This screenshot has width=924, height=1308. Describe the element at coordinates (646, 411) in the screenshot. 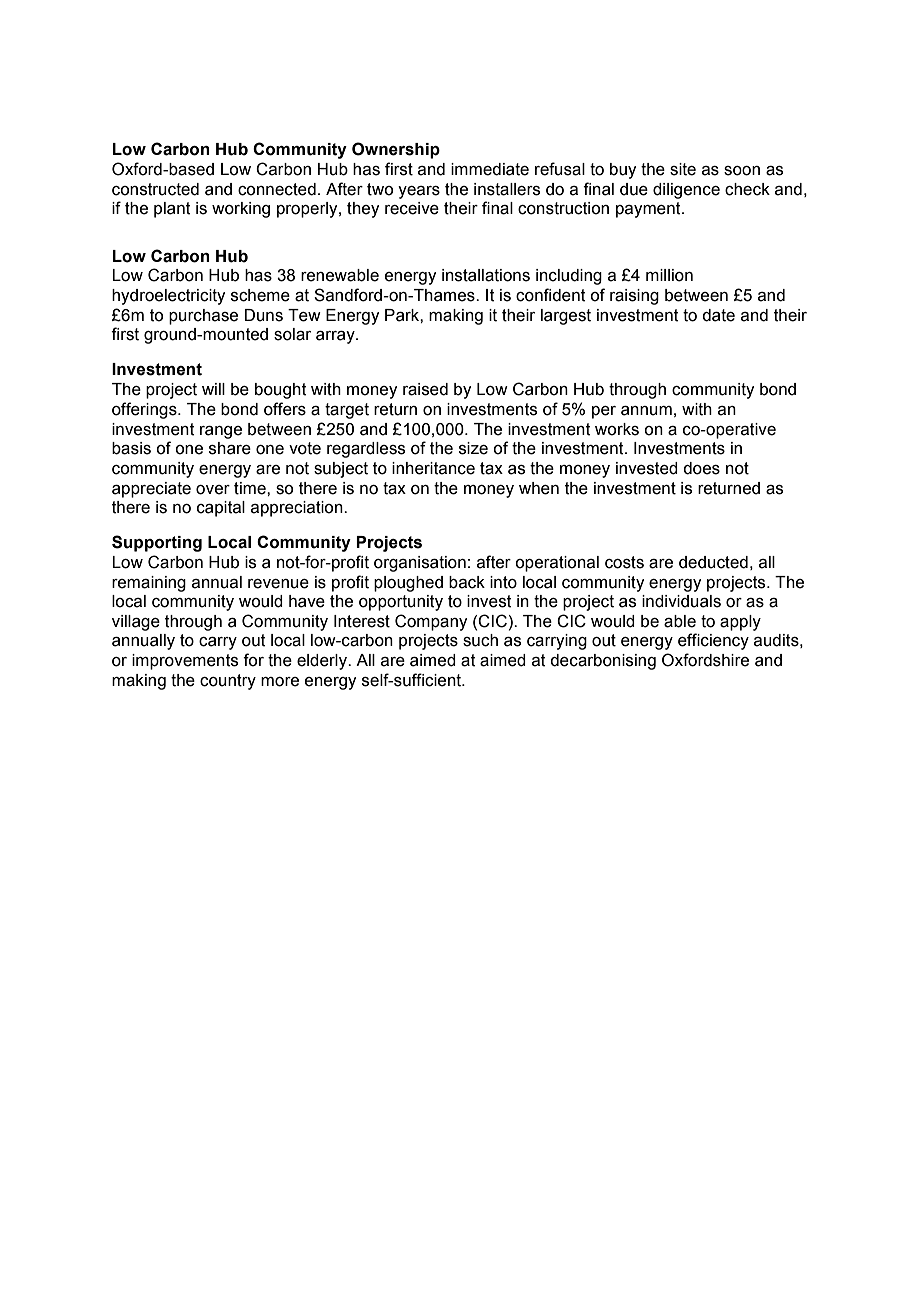

I see `annum` at that location.
